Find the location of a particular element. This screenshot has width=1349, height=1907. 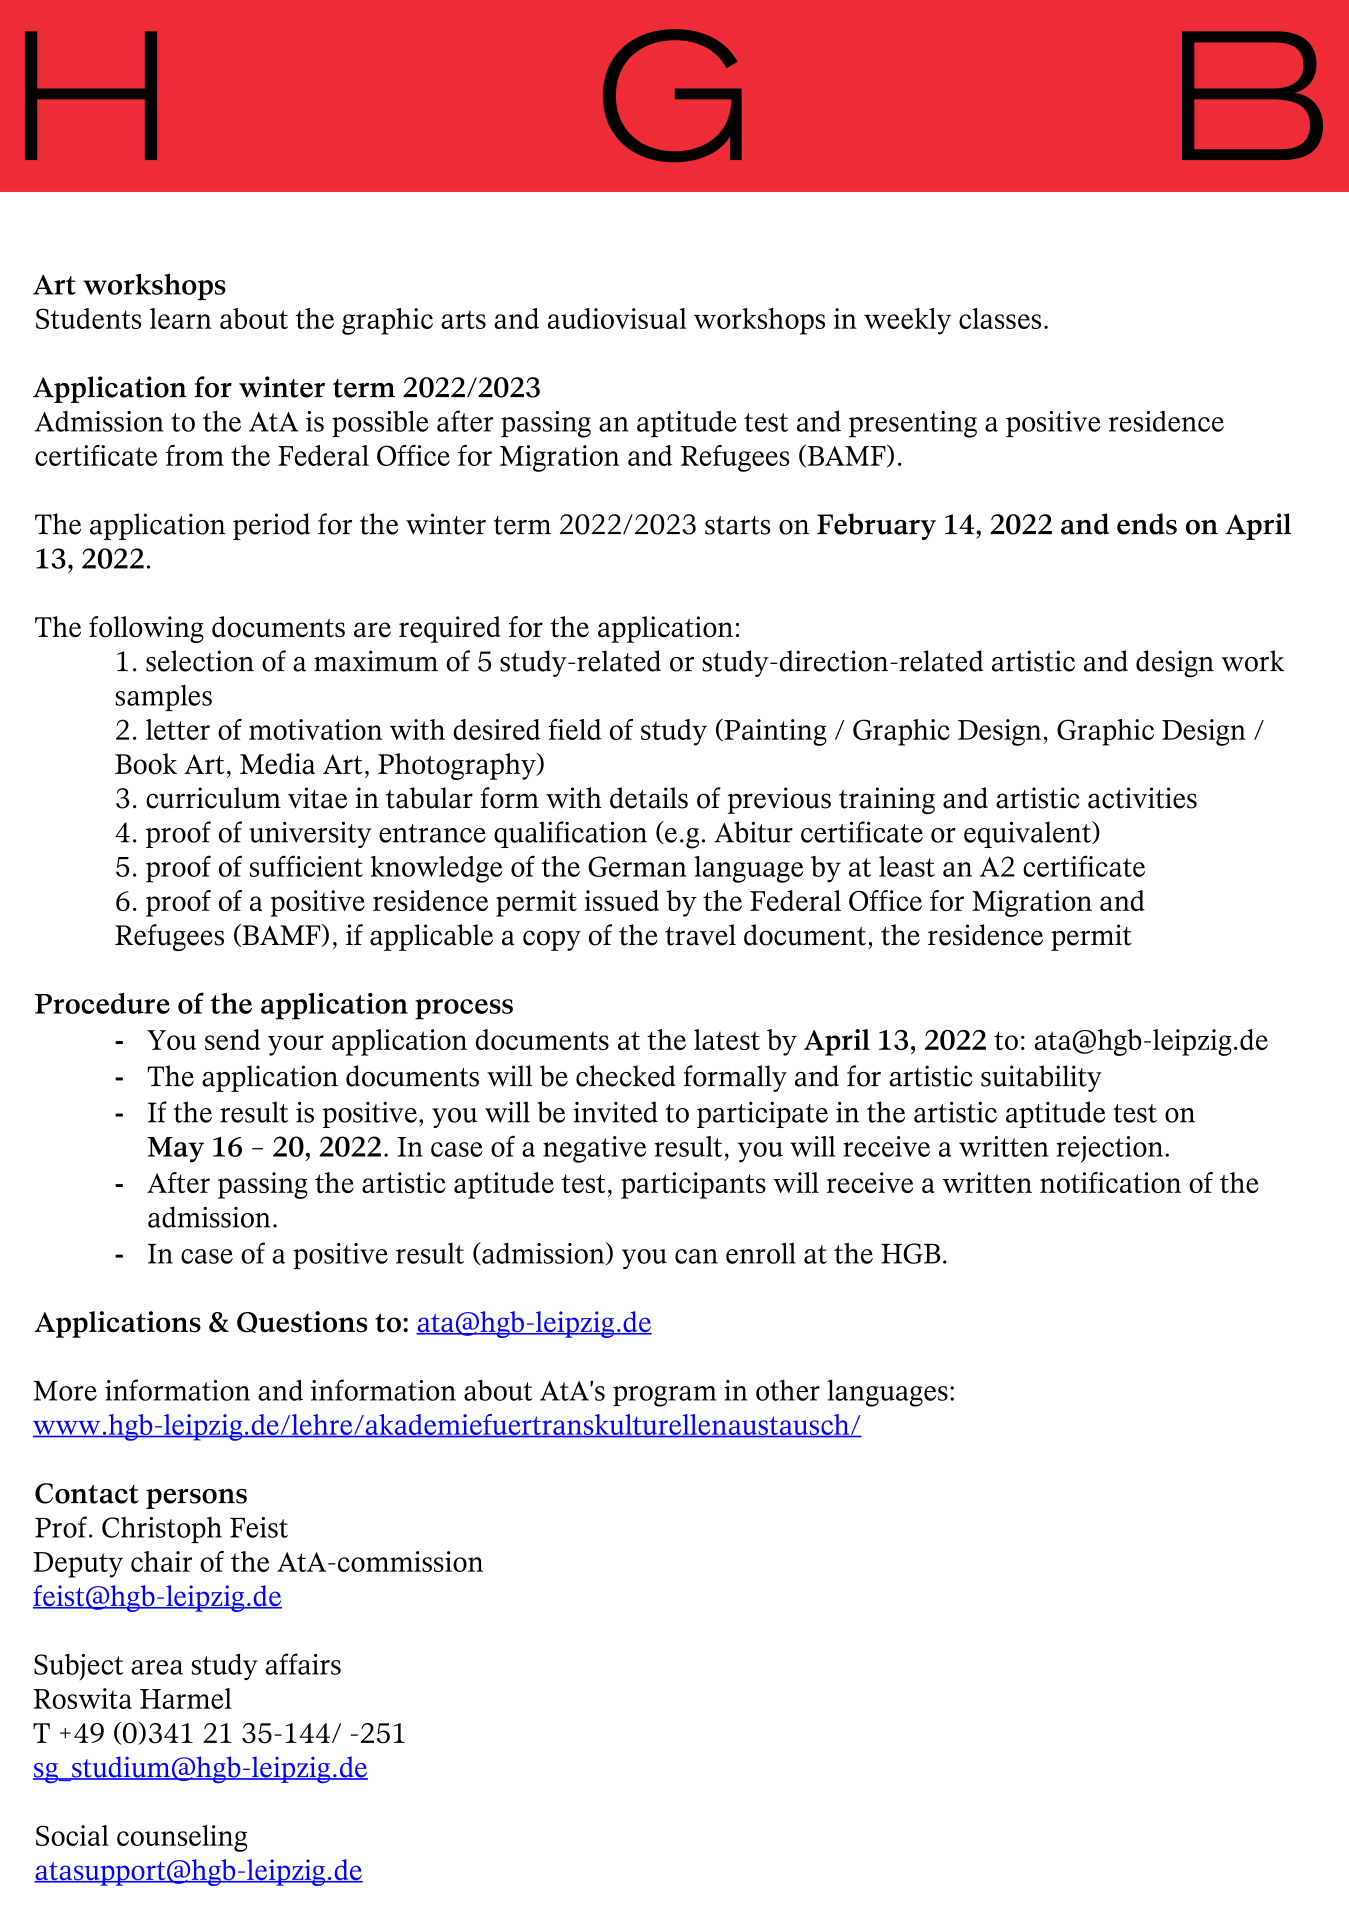

suitability is located at coordinates (1041, 1078).
